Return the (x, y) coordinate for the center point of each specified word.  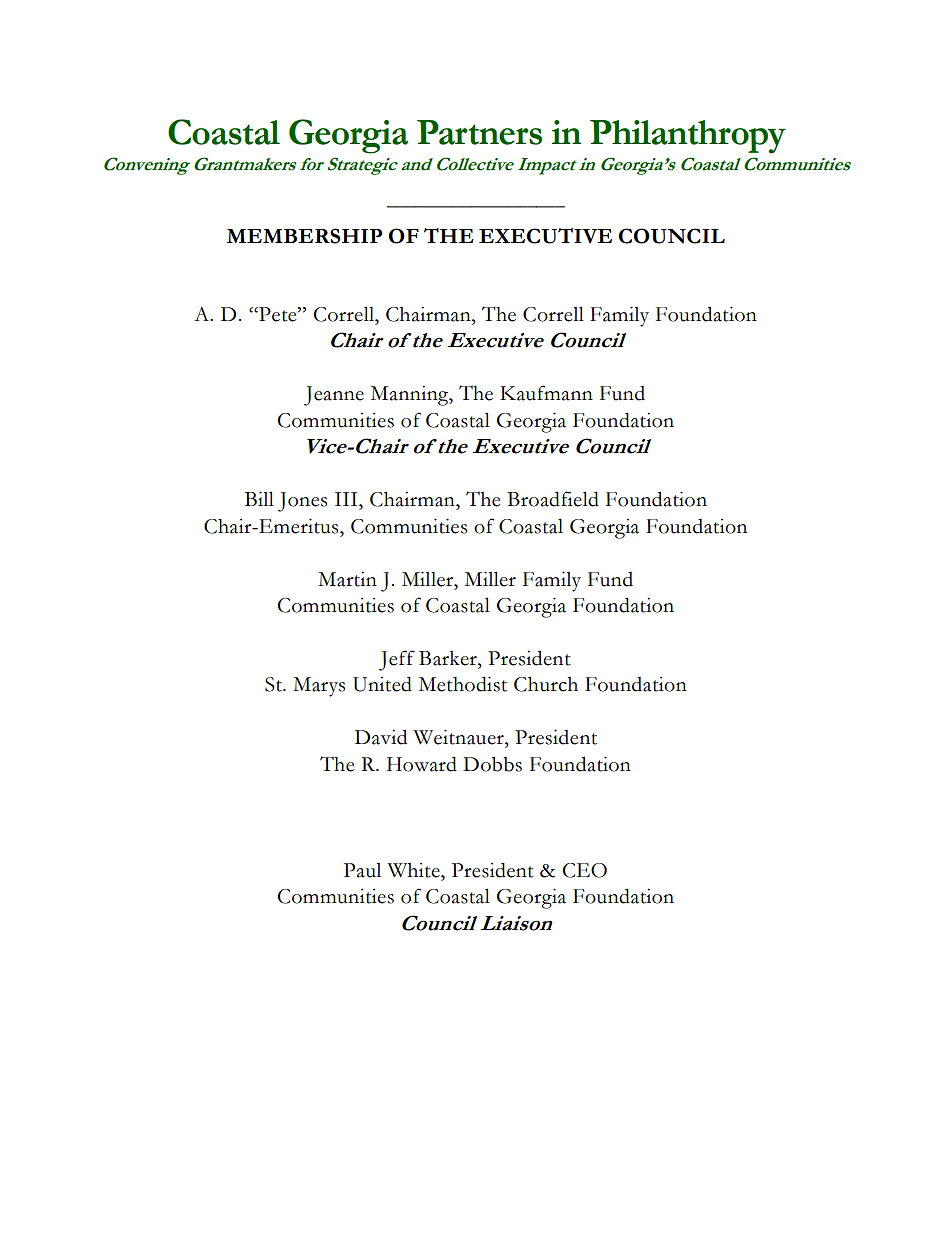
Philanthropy (688, 137)
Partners (479, 132)
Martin (347, 579)
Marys (319, 687)
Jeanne (334, 396)
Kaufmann (546, 393)
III (347, 499)
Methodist (463, 684)
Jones (302, 502)
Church (546, 684)
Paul (362, 870)
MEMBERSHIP (304, 236)
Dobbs (492, 764)
